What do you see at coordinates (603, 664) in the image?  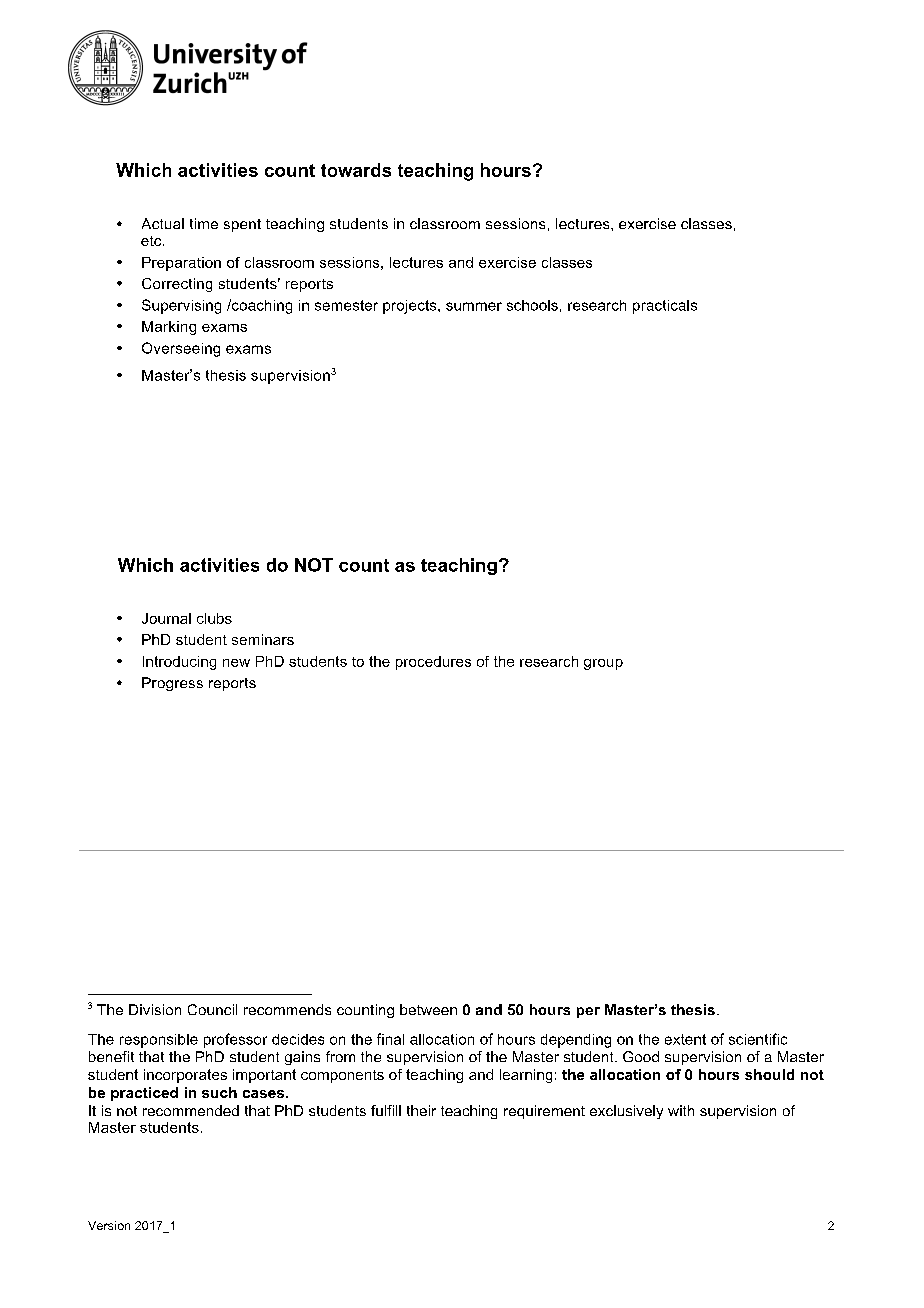 I see `group` at bounding box center [603, 664].
